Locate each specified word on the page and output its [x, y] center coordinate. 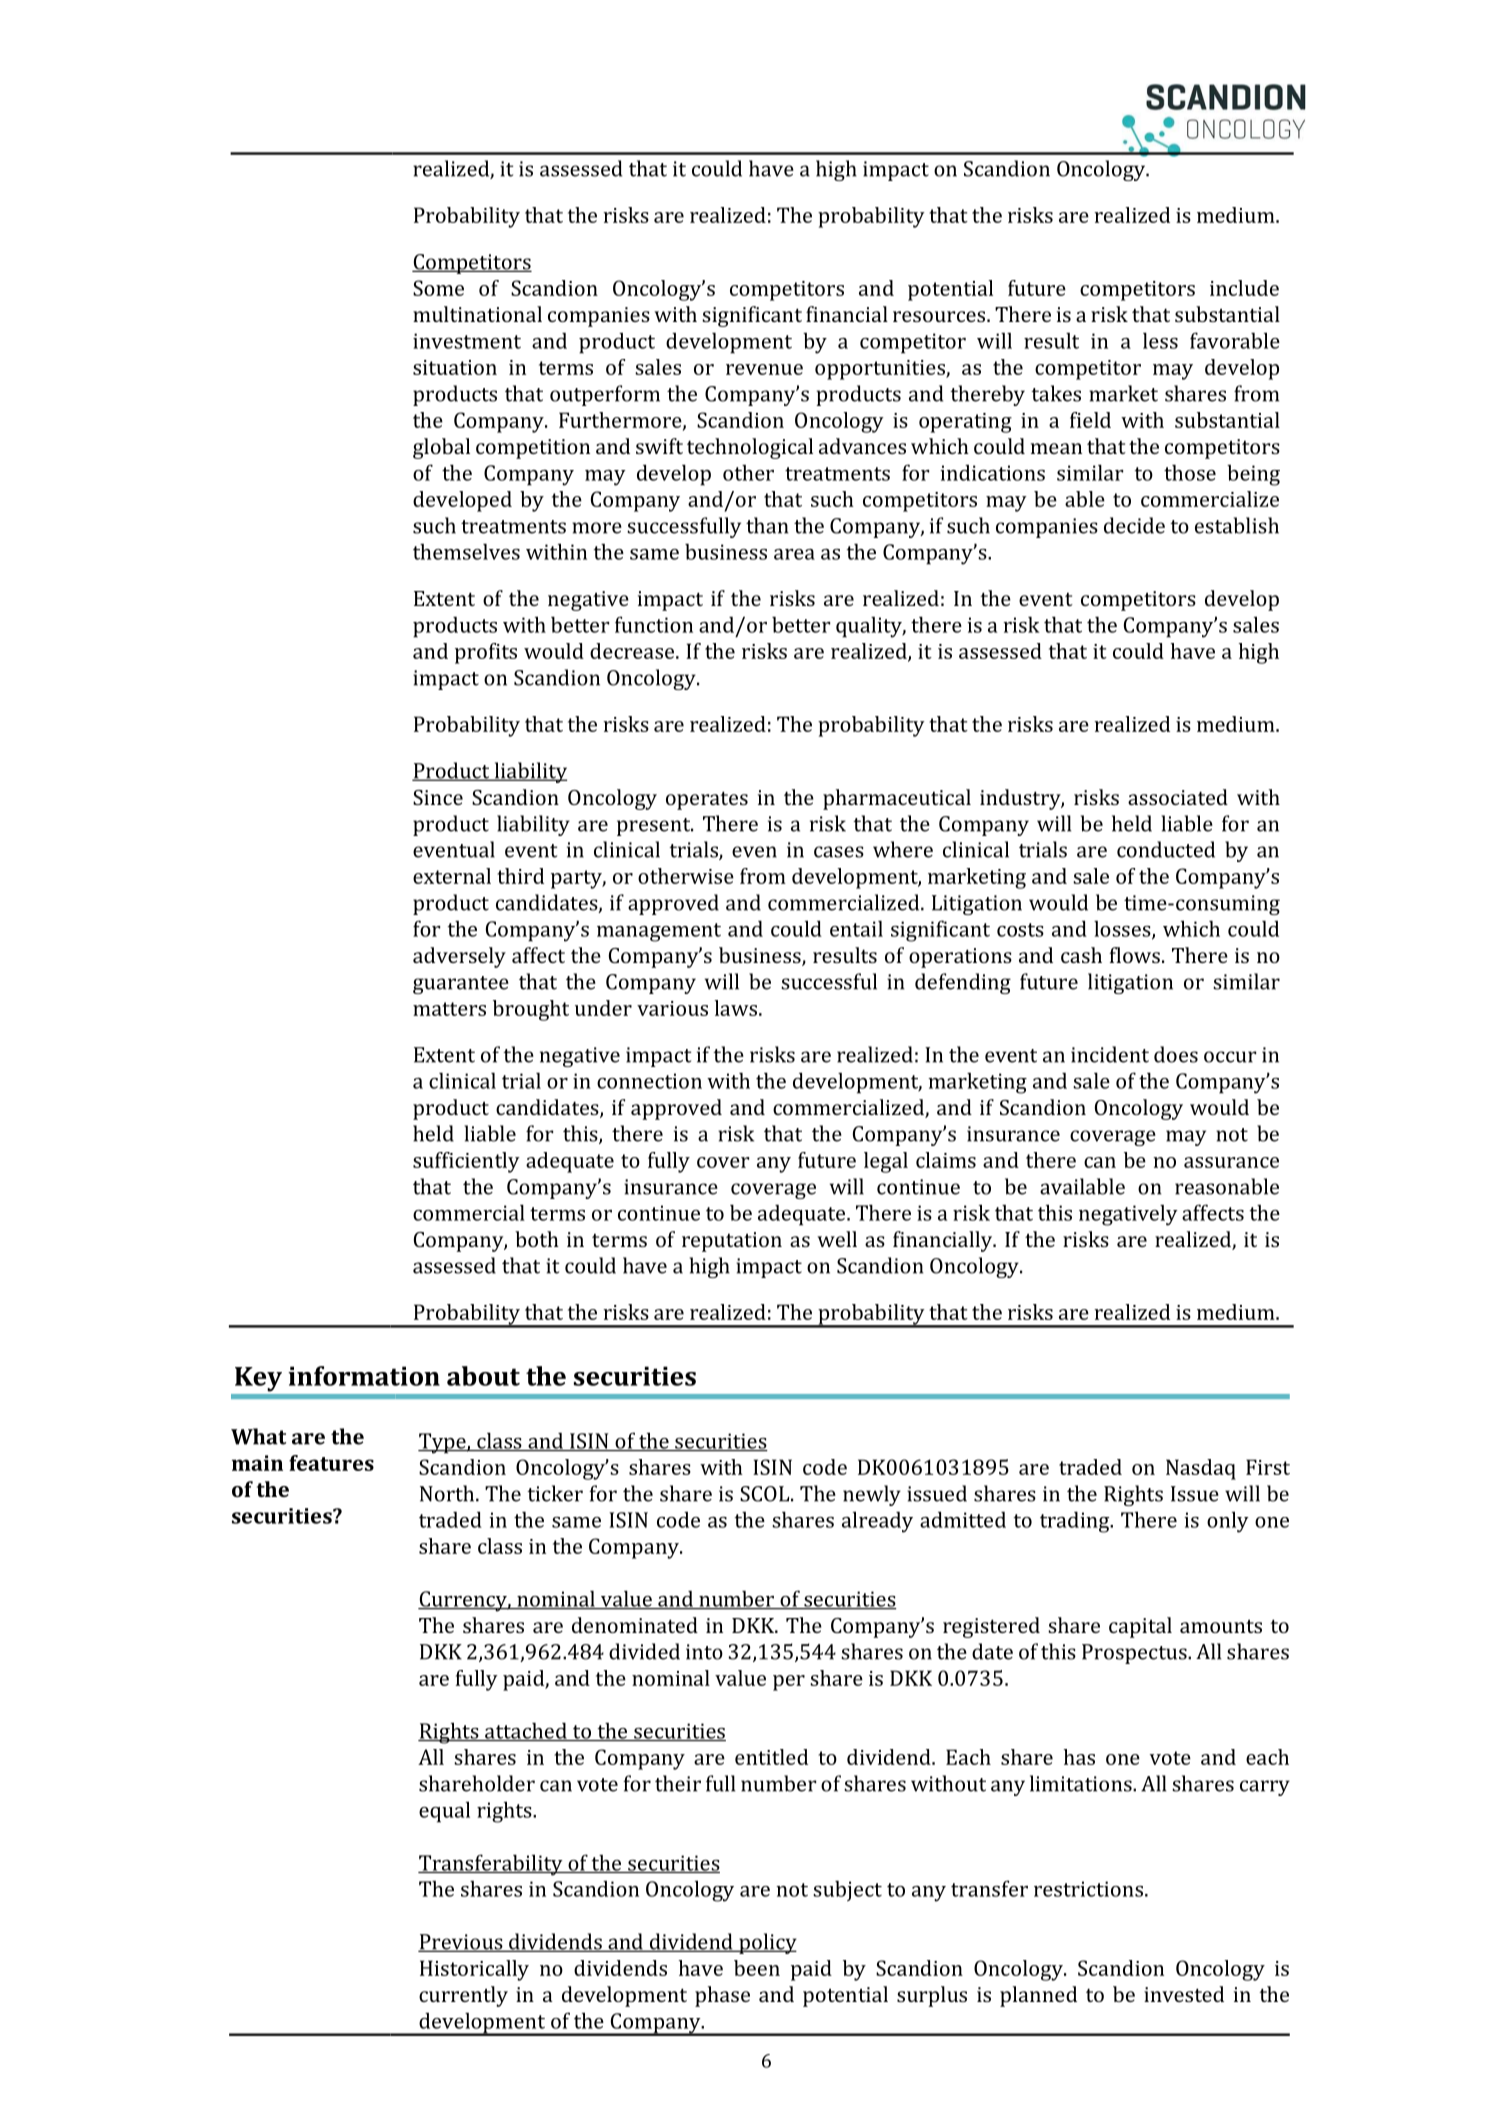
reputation [732, 1242]
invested [1184, 1994]
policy [767, 1943]
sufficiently [466, 1162]
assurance [1231, 1162]
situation [455, 367]
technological [750, 448]
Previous [461, 1943]
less [1160, 340]
